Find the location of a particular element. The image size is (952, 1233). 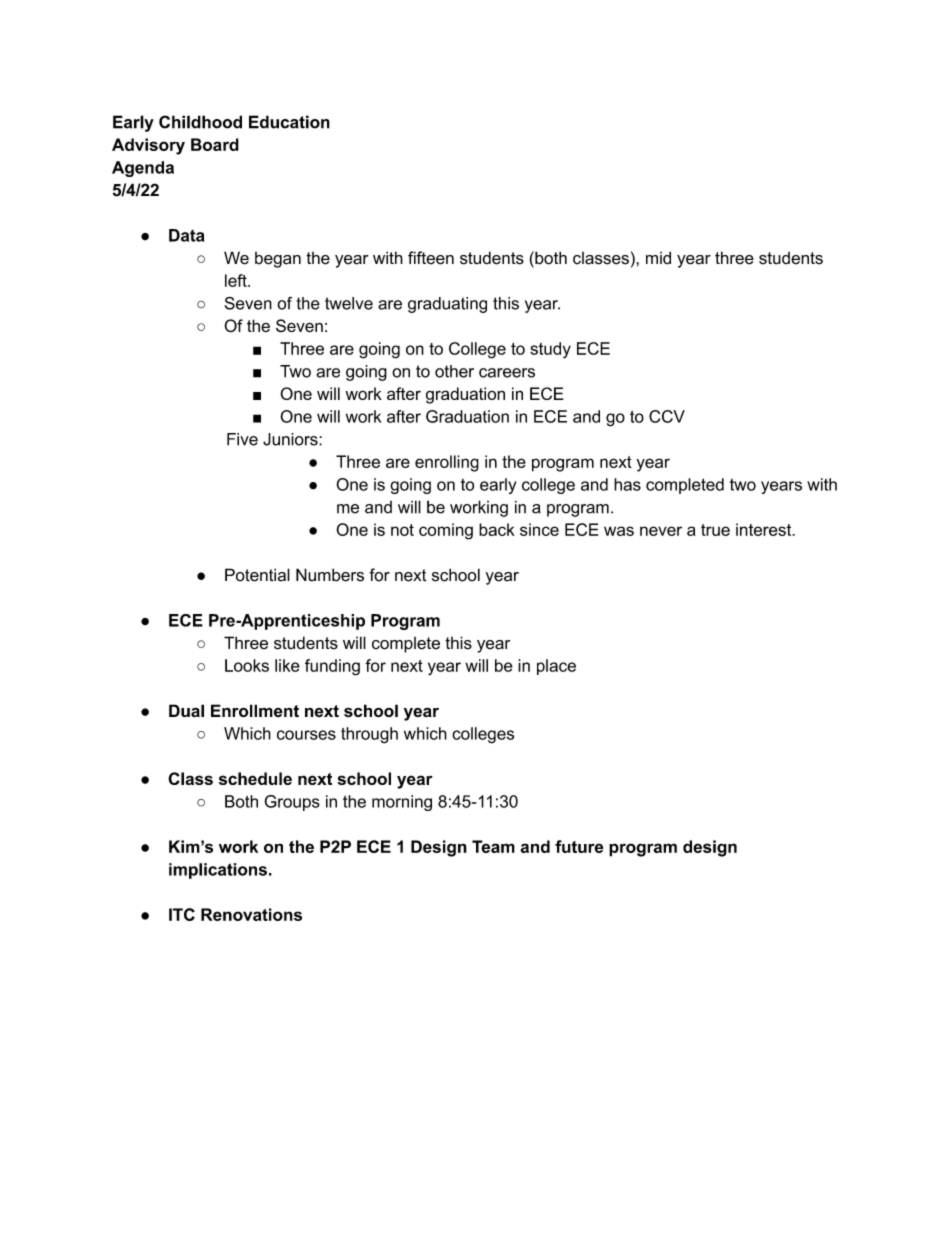

true is located at coordinates (715, 530).
